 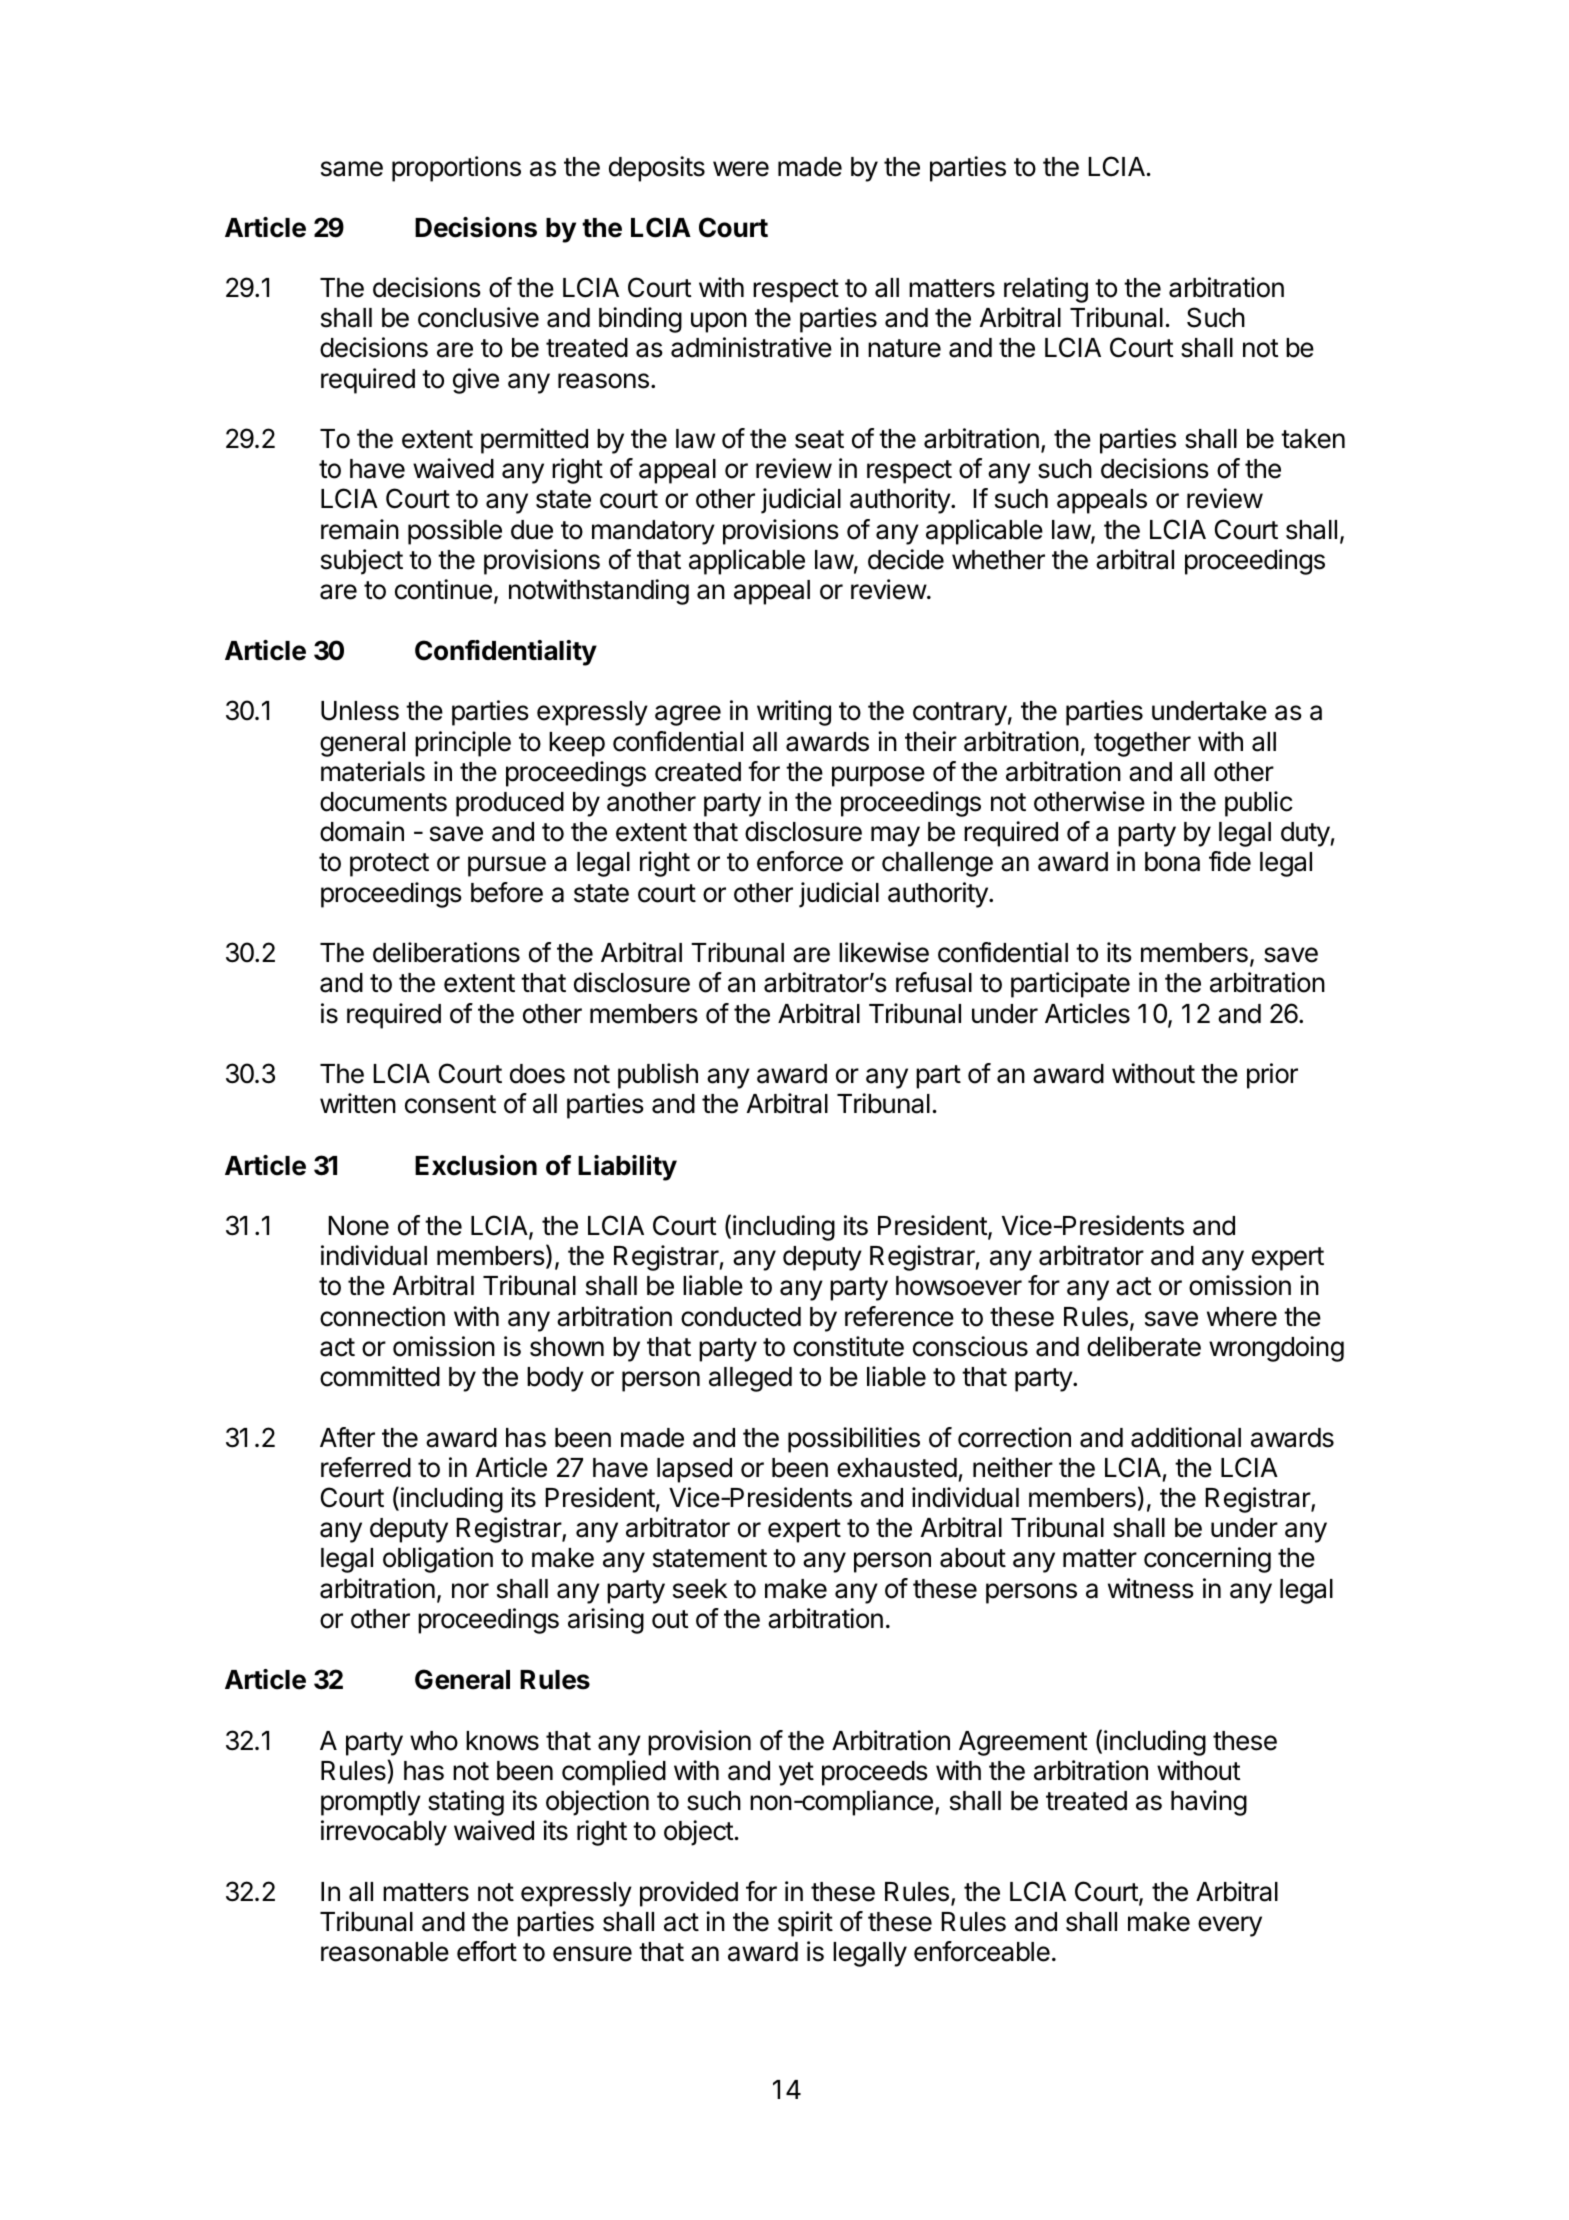 I want to click on together, so click(x=1142, y=744).
